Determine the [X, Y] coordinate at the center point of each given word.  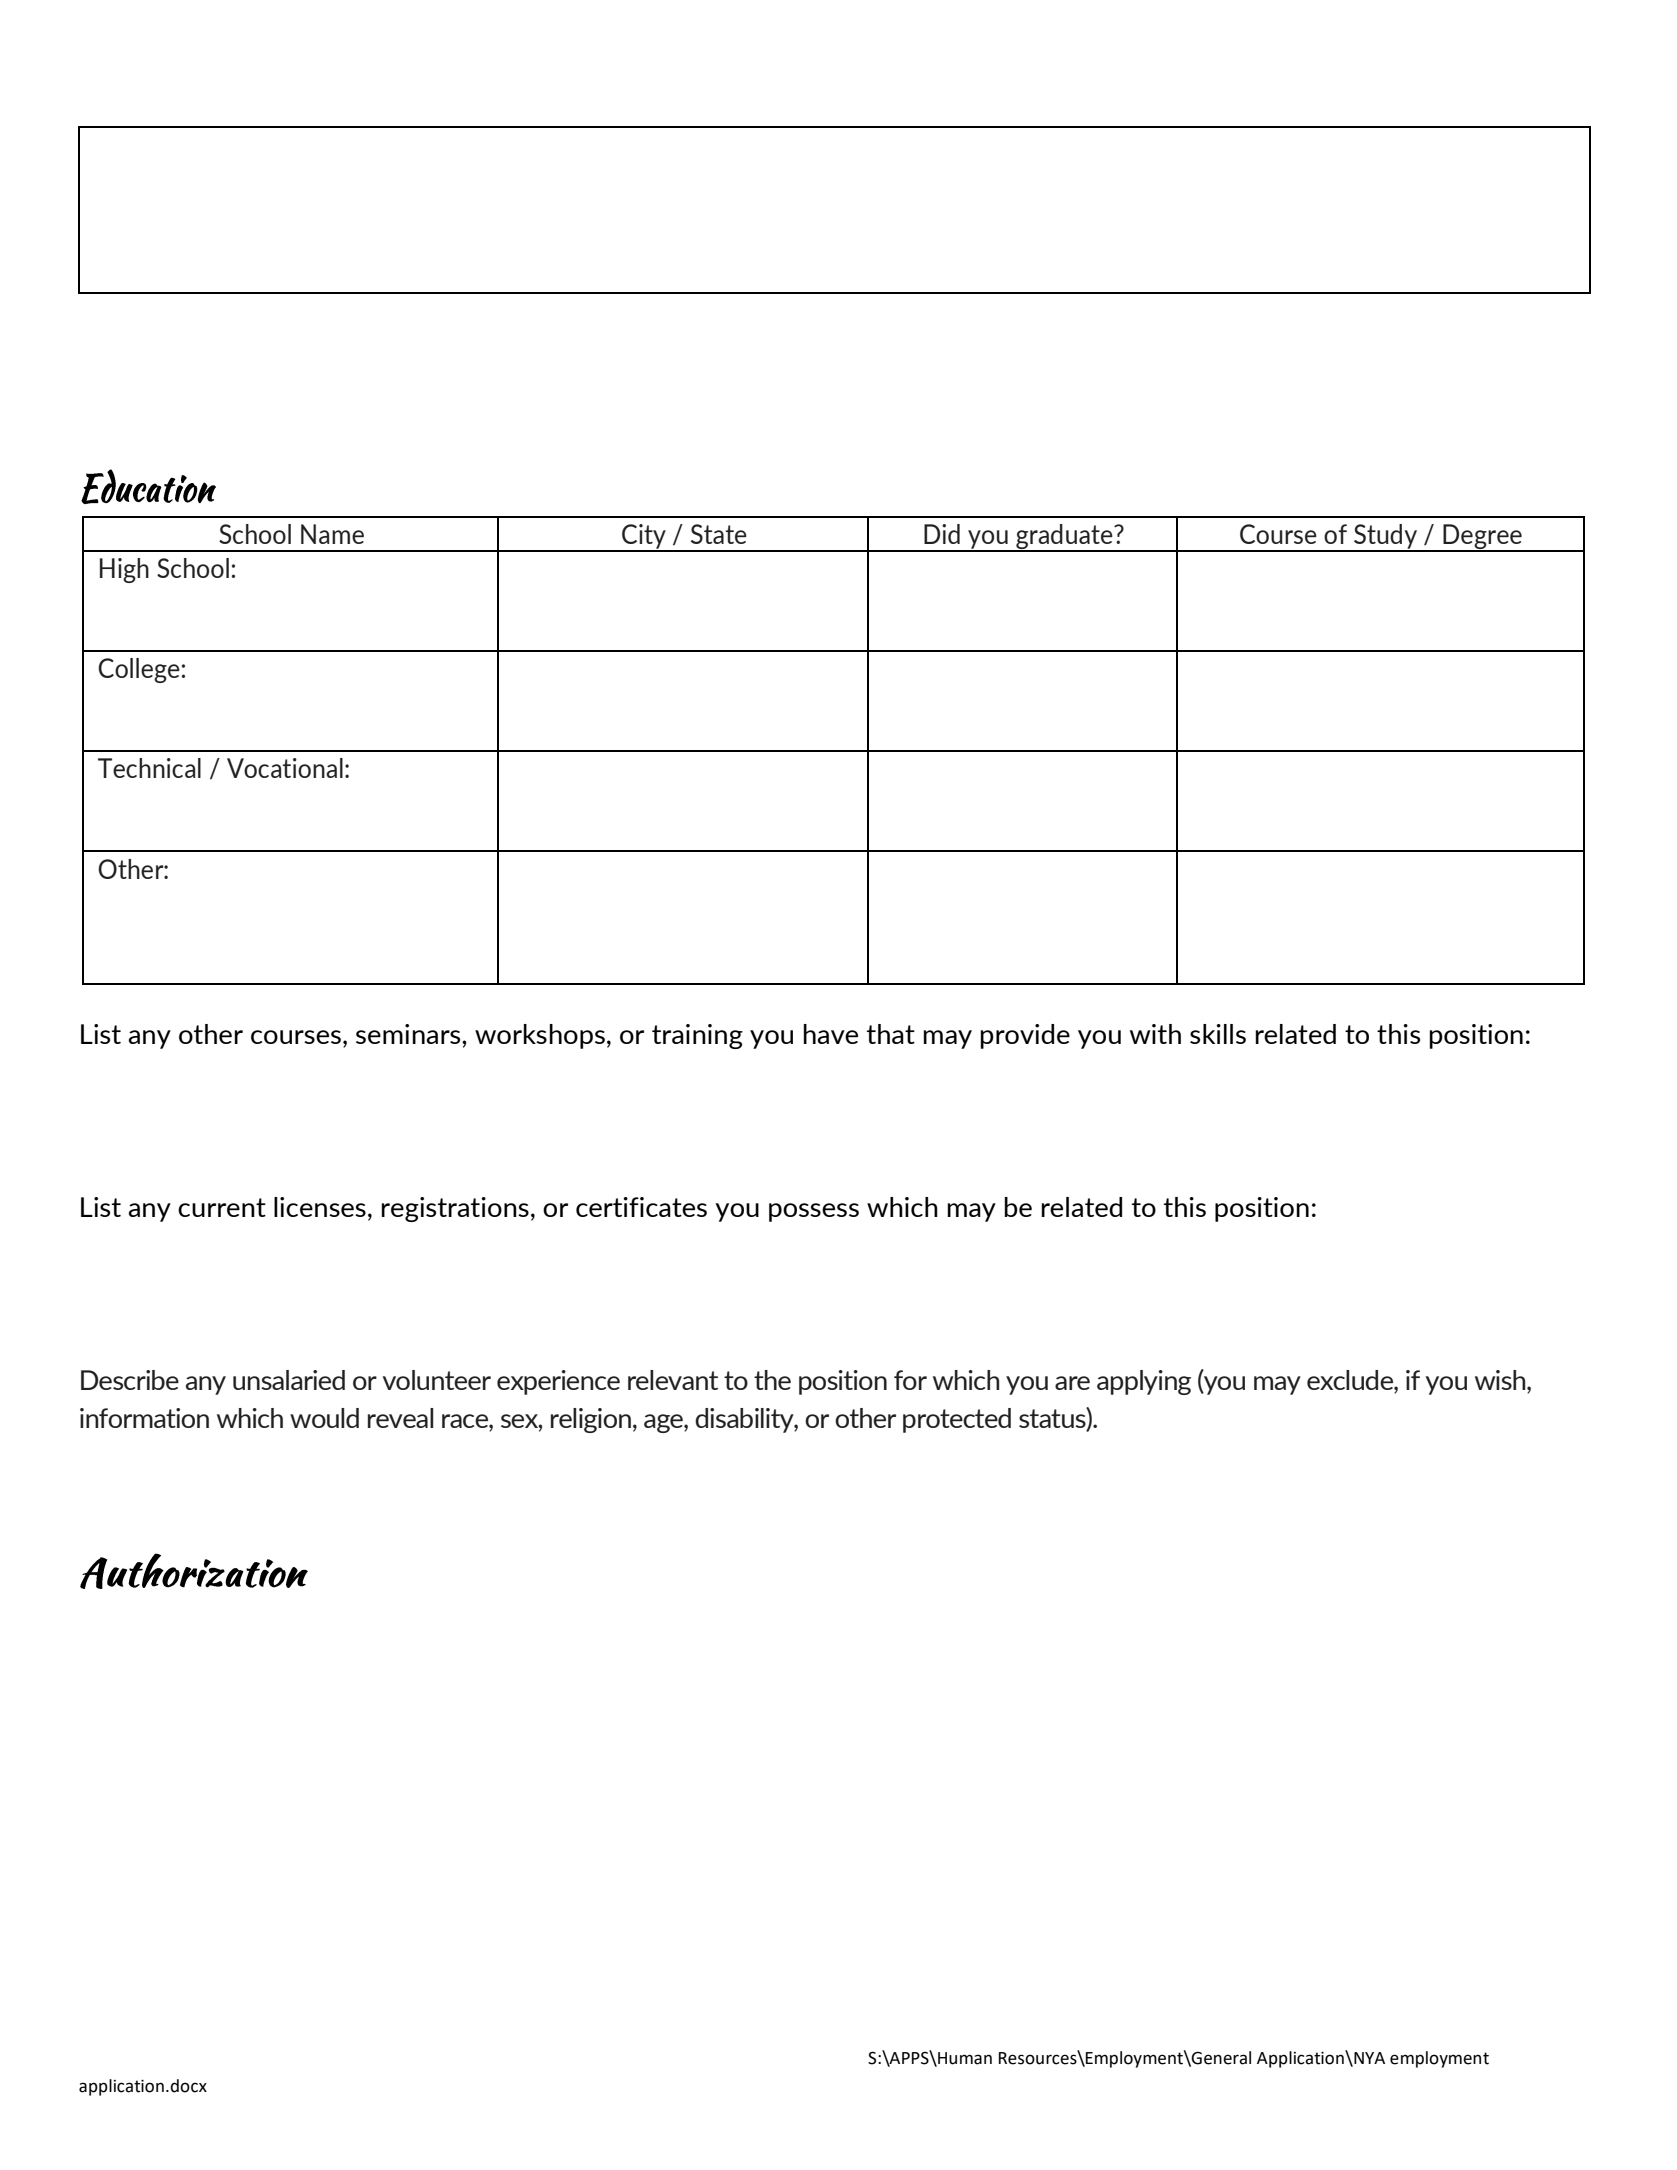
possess [814, 1212]
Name [332, 534]
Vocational [285, 768]
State [719, 534]
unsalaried [289, 1380]
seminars [409, 1034]
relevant [673, 1380]
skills [1218, 1034]
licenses [320, 1207]
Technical [149, 768]
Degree [1482, 538]
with [1155, 1034]
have [830, 1034]
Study [1386, 537]
